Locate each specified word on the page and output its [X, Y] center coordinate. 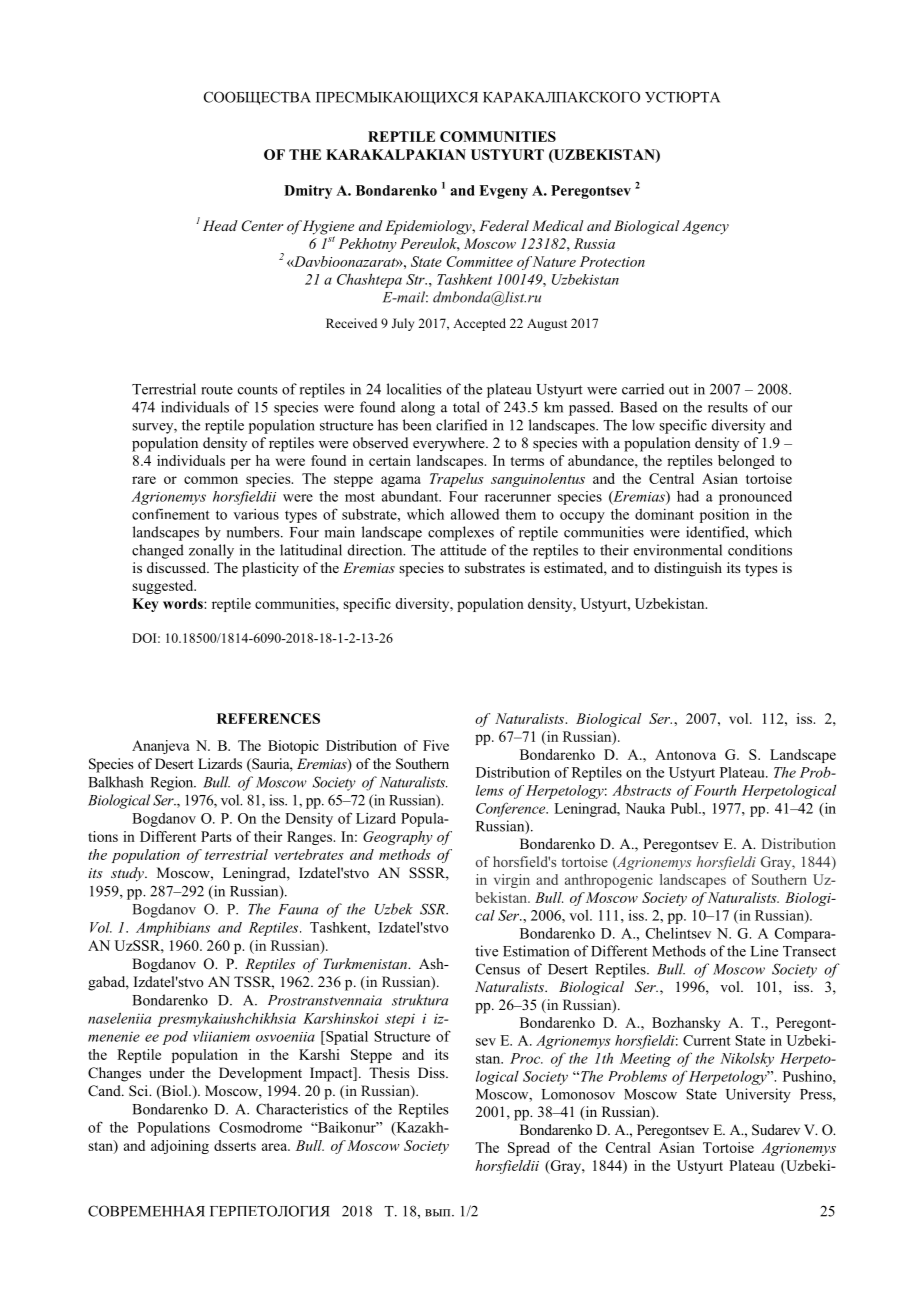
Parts [216, 836]
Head [220, 225]
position [724, 515]
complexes [461, 533]
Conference [512, 809]
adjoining [180, 1147]
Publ [685, 808]
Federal [504, 225]
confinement [171, 514]
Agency [705, 227]
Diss [432, 1072]
